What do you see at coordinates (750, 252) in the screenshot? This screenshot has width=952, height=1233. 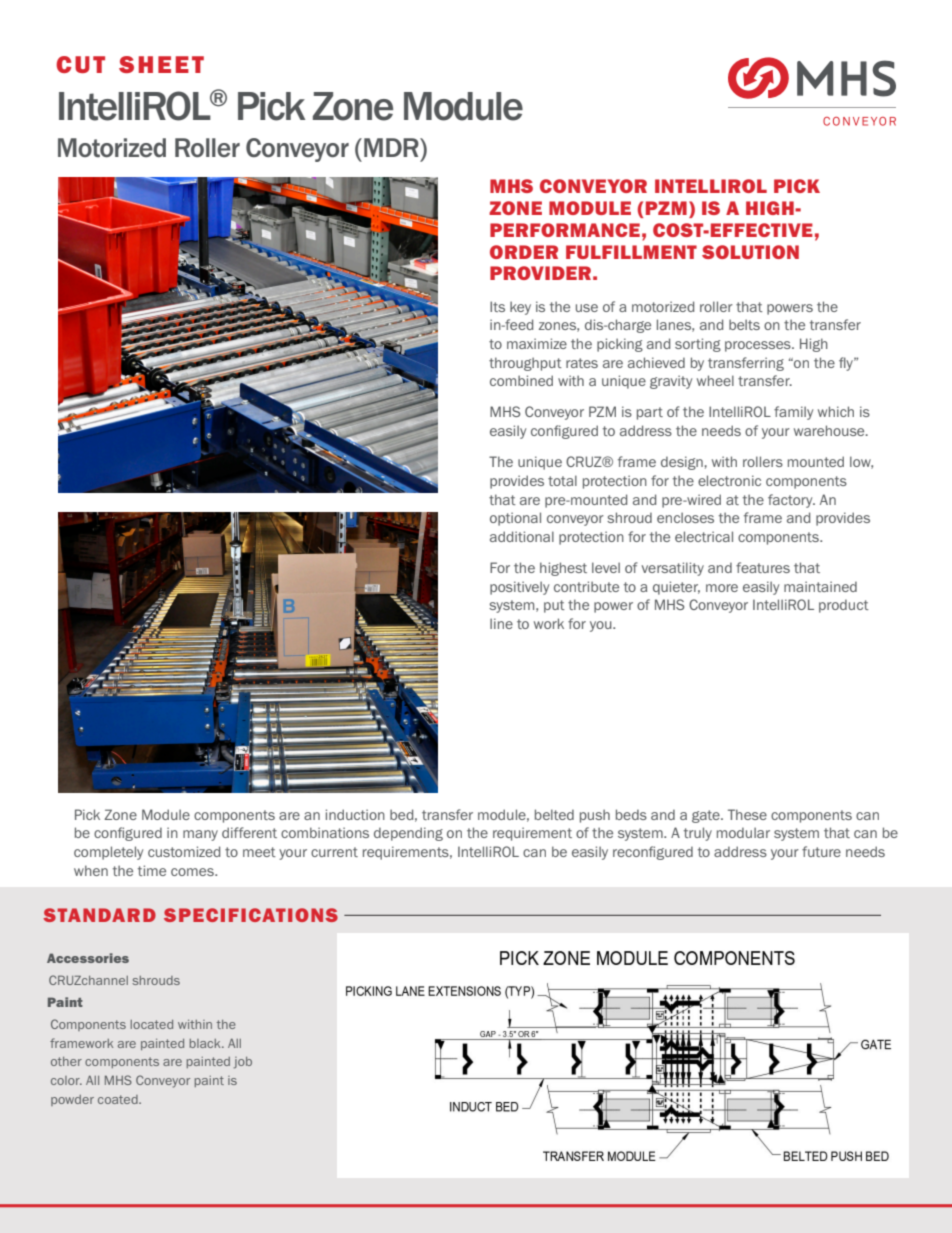 I see `SOLUTION` at bounding box center [750, 252].
